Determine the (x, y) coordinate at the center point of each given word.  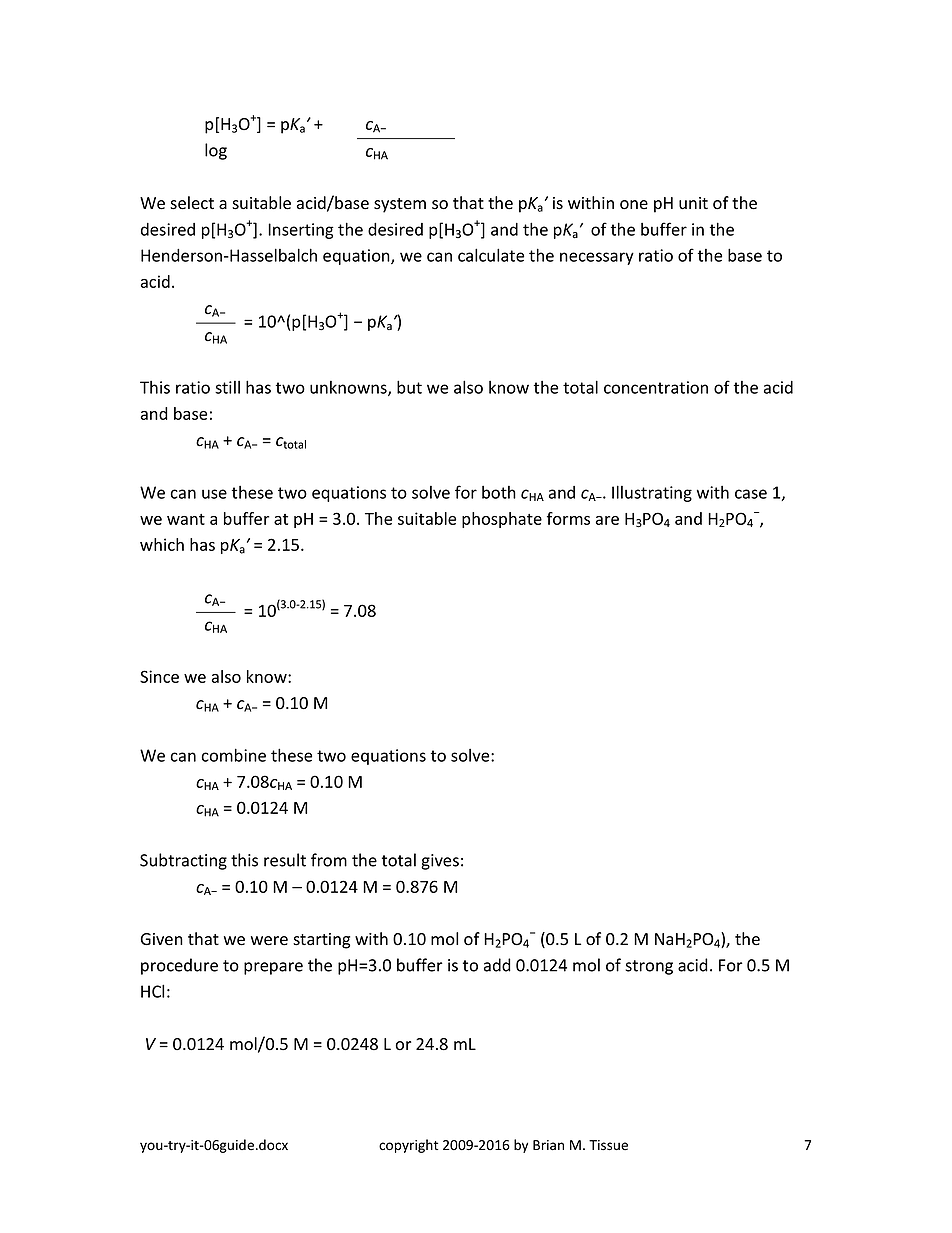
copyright (408, 1146)
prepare (273, 968)
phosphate (502, 520)
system (400, 205)
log (216, 151)
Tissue (608, 1145)
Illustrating (652, 493)
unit (693, 203)
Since (159, 676)
